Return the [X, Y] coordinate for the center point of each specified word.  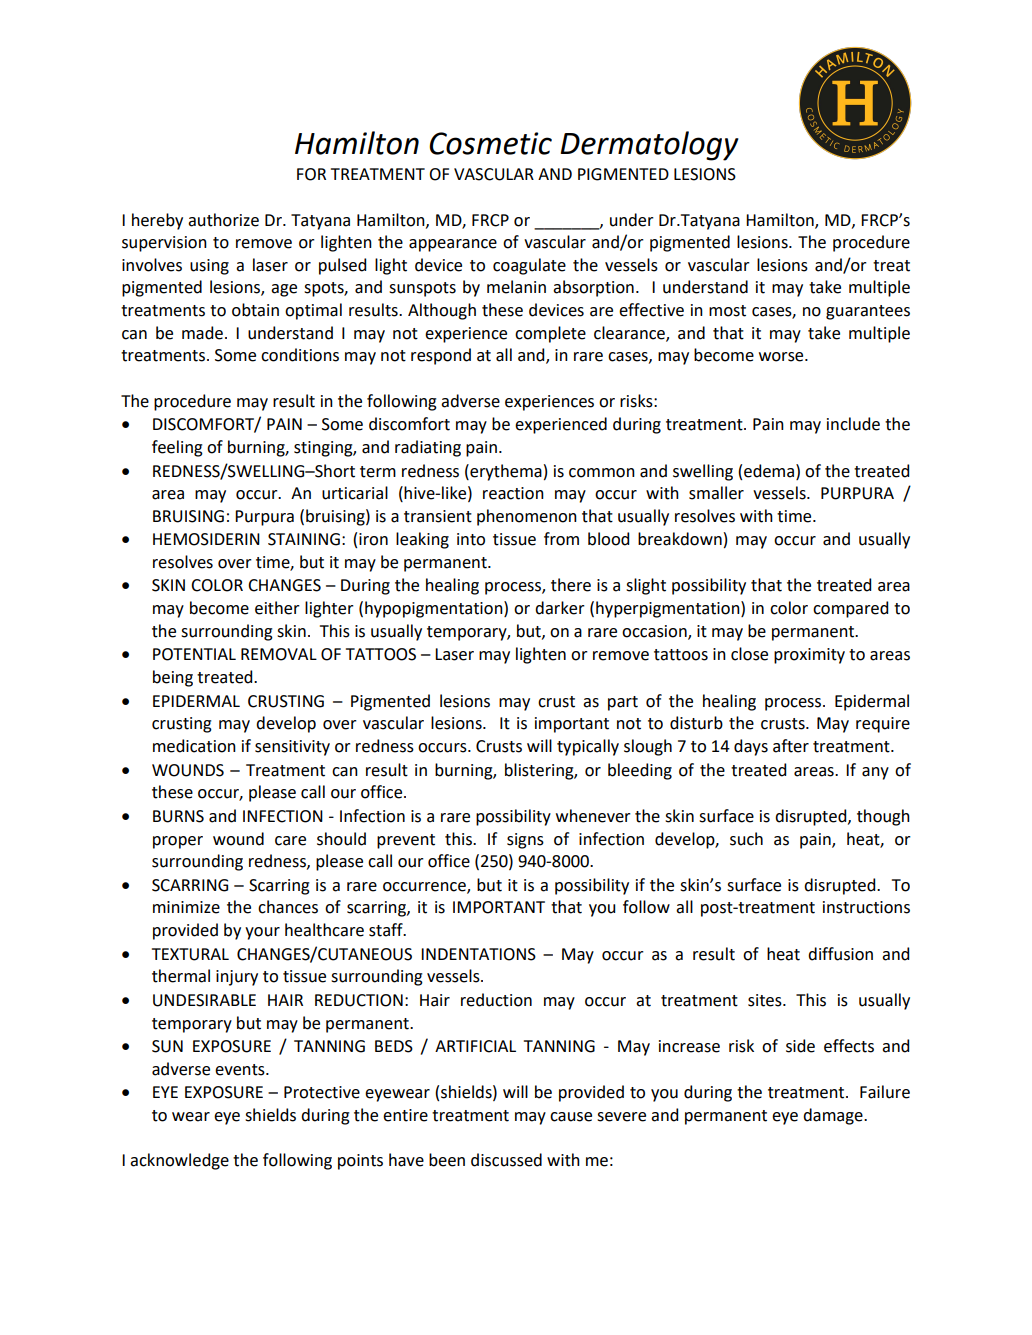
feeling [177, 448]
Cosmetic [490, 143]
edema [769, 471]
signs [525, 841]
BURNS [178, 816]
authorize [223, 220]
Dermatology [649, 146]
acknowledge [179, 1161]
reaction [513, 493]
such [746, 839]
